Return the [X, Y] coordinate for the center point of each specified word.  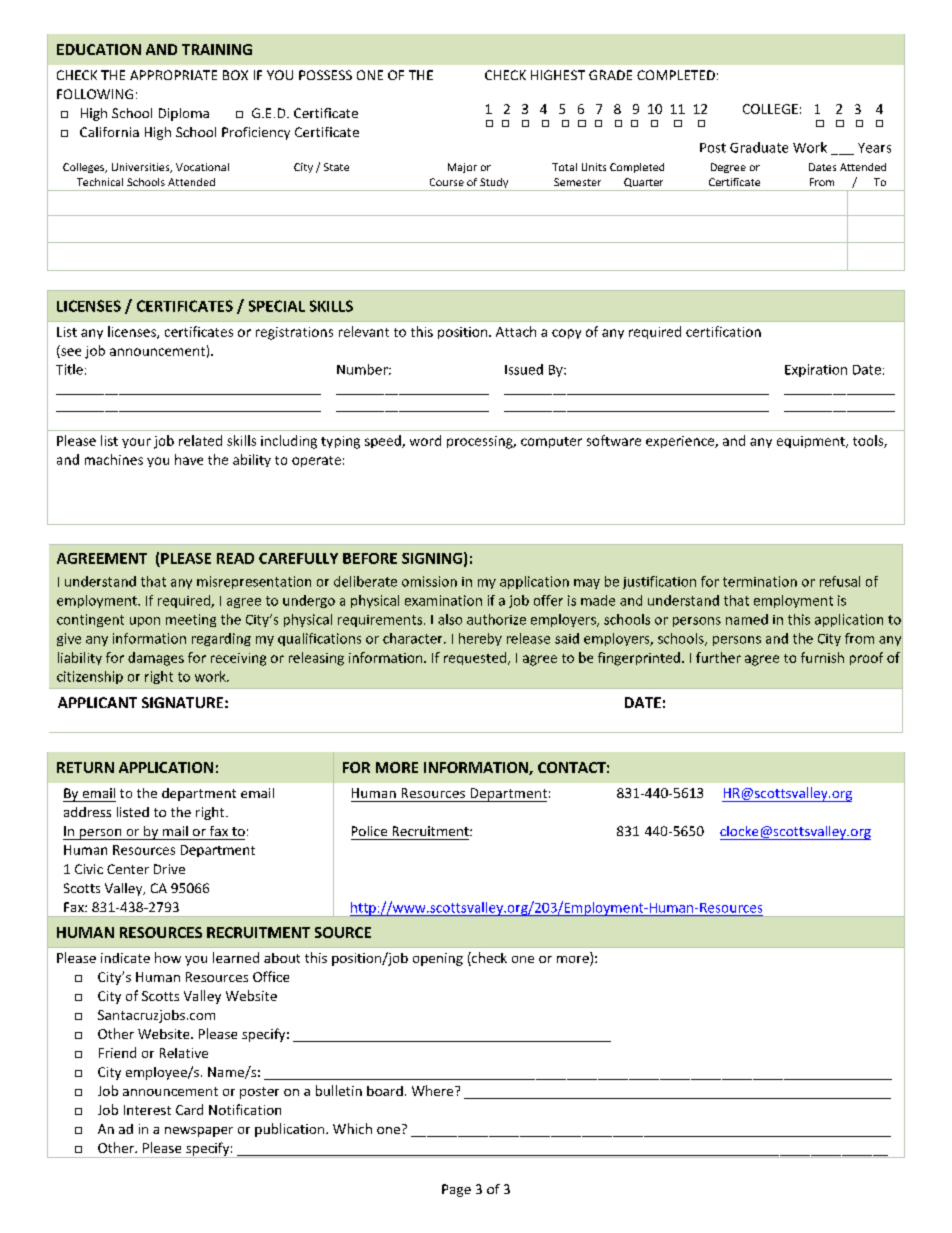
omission [429, 581]
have [189, 459]
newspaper [199, 1132]
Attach [516, 331]
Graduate [759, 147]
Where [434, 1090]
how [168, 957]
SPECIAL [277, 306]
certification [723, 331]
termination [760, 581]
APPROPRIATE [173, 75]
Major [462, 168]
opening [438, 959]
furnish [822, 657]
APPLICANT [97, 702]
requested [476, 658]
